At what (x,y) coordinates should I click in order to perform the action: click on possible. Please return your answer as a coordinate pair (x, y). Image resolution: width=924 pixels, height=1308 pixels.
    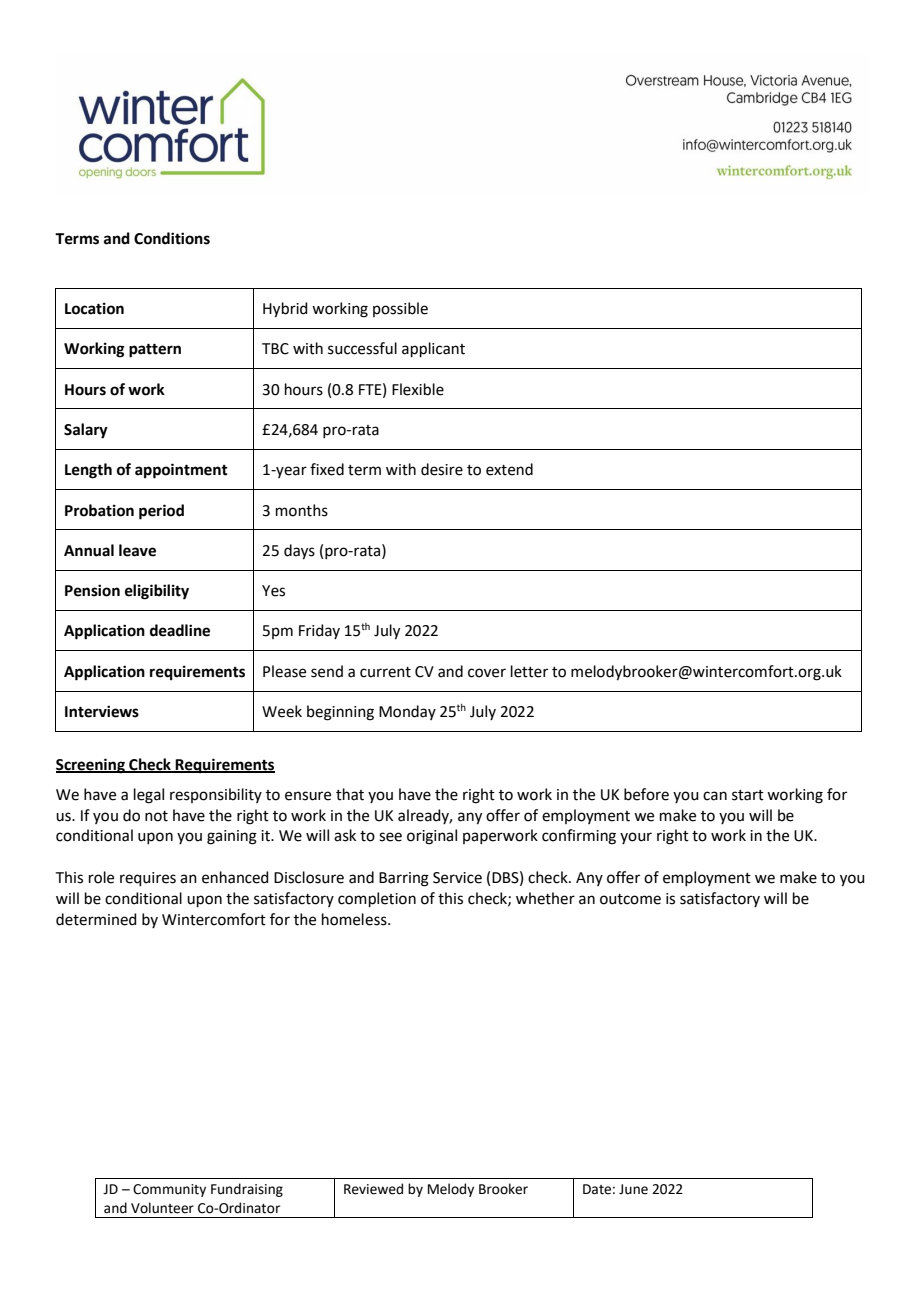
    Looking at the image, I should click on (400, 309).
